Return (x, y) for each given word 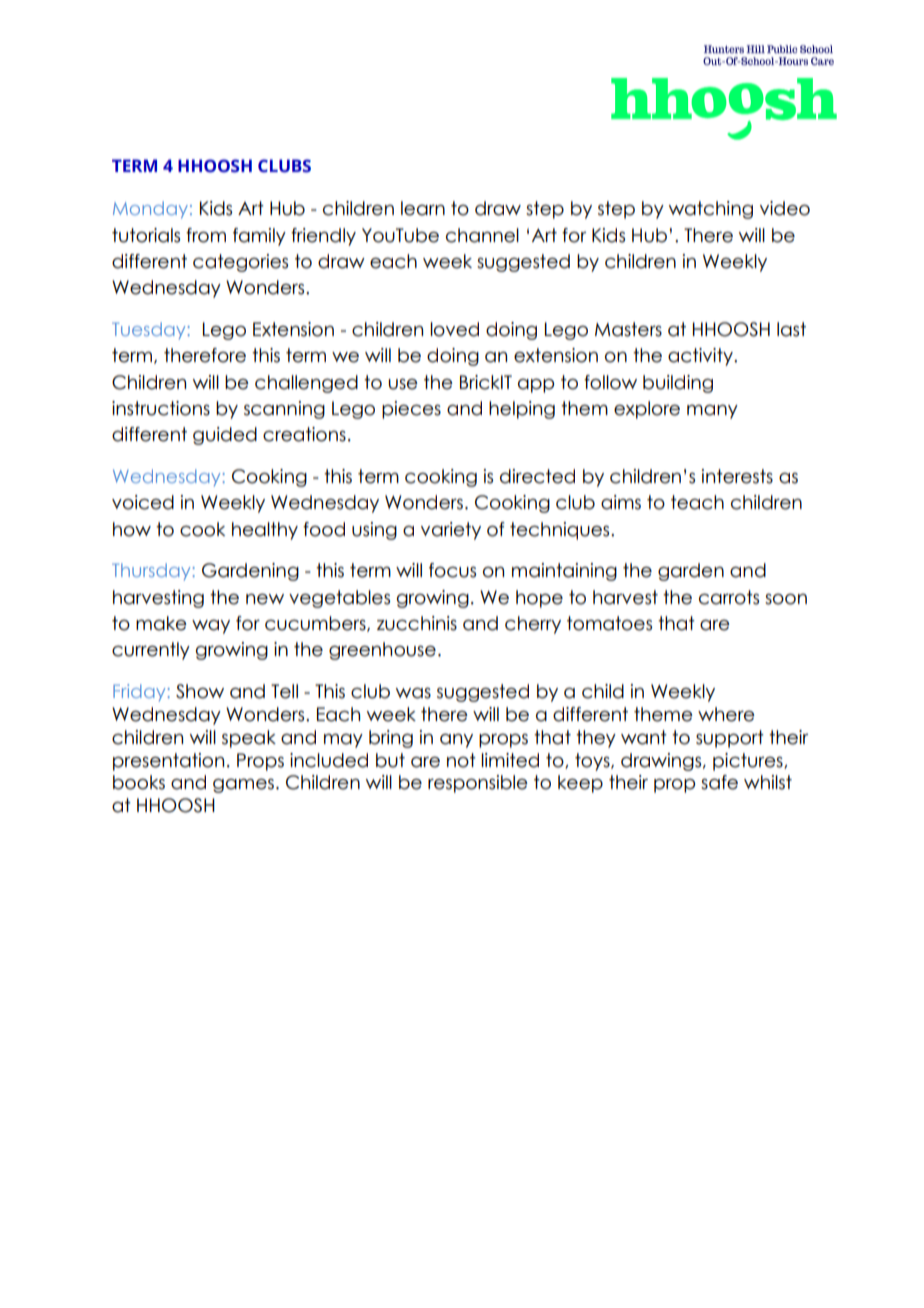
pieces (411, 410)
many (712, 412)
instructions (161, 408)
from (206, 235)
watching (711, 210)
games (243, 786)
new (265, 599)
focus (452, 570)
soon (786, 599)
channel (482, 235)
